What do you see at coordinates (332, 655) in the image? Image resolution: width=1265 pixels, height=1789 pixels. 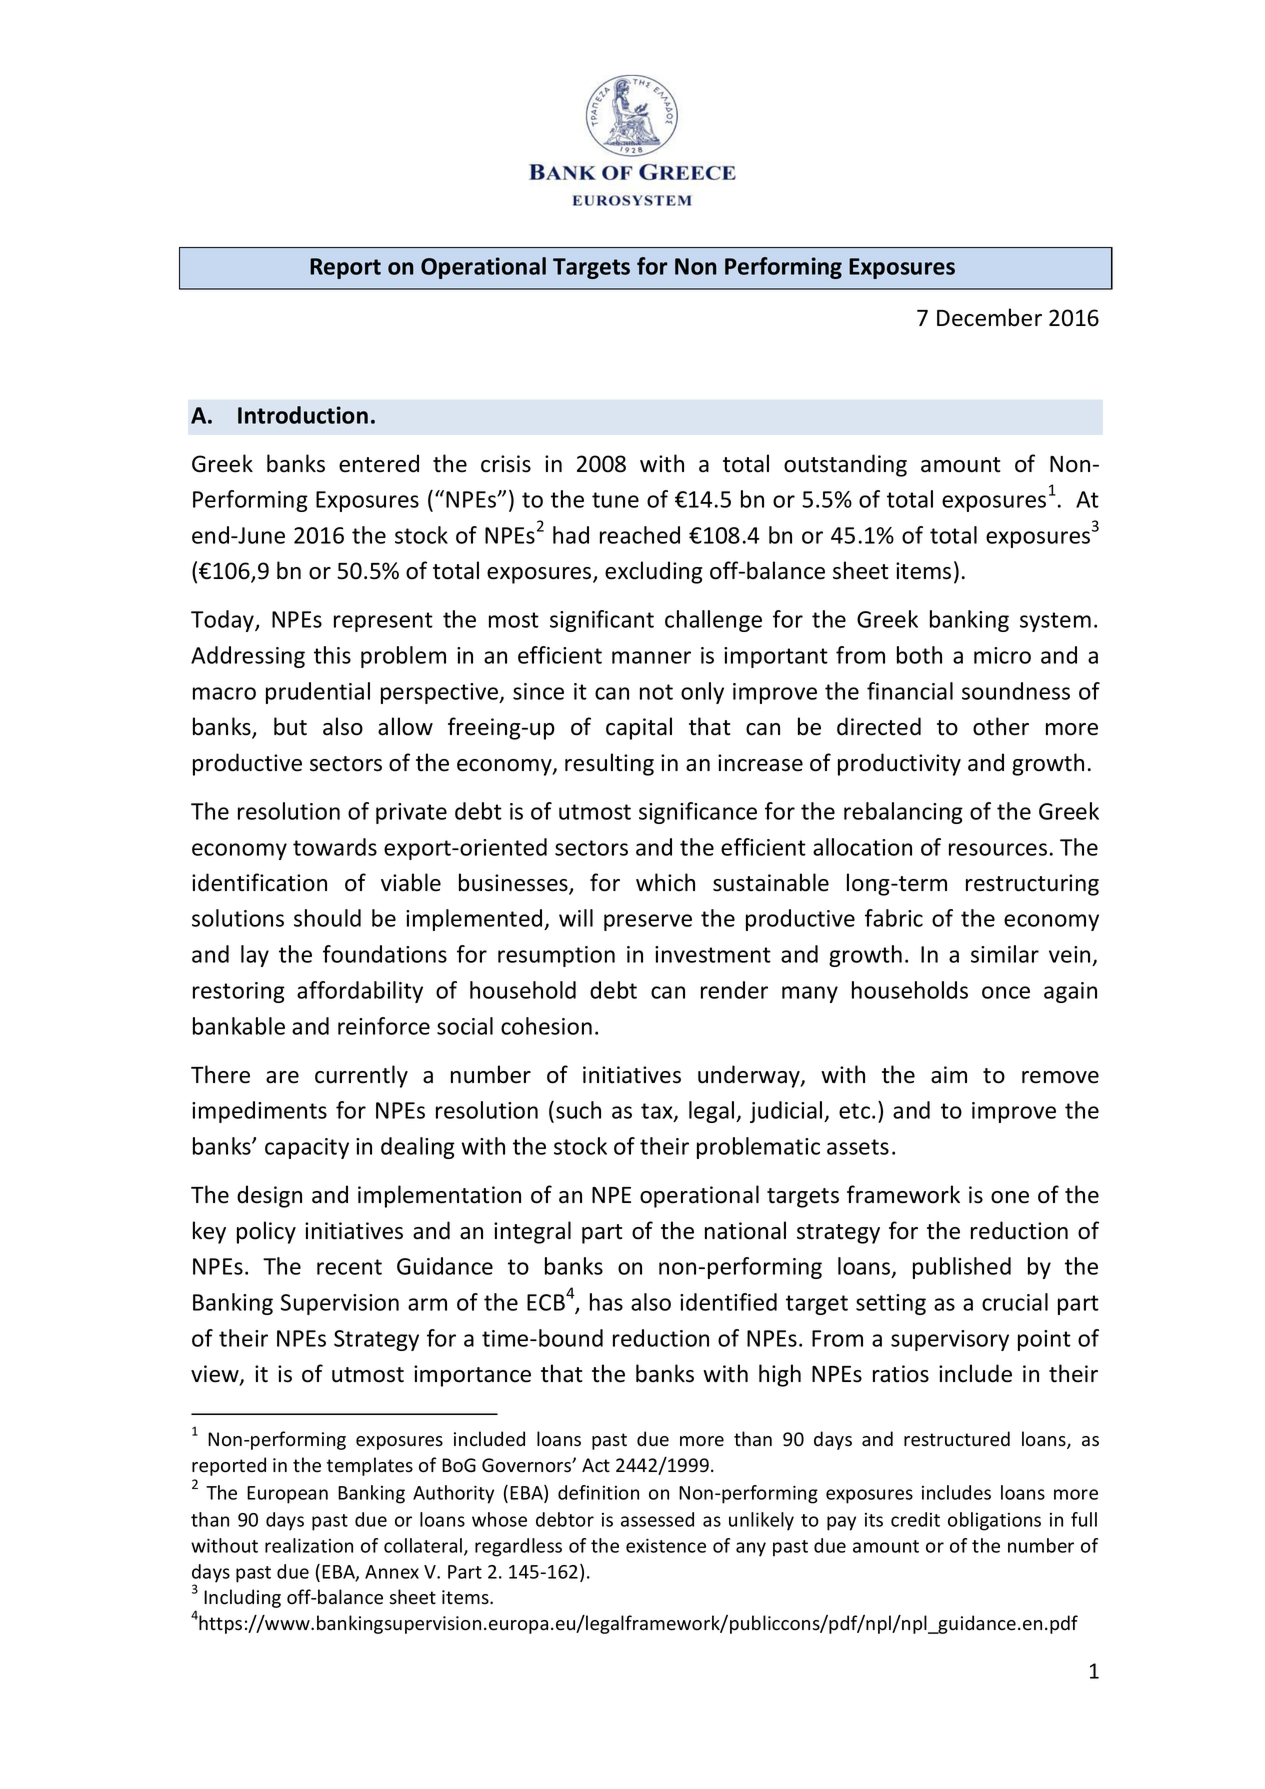 I see `this` at bounding box center [332, 655].
